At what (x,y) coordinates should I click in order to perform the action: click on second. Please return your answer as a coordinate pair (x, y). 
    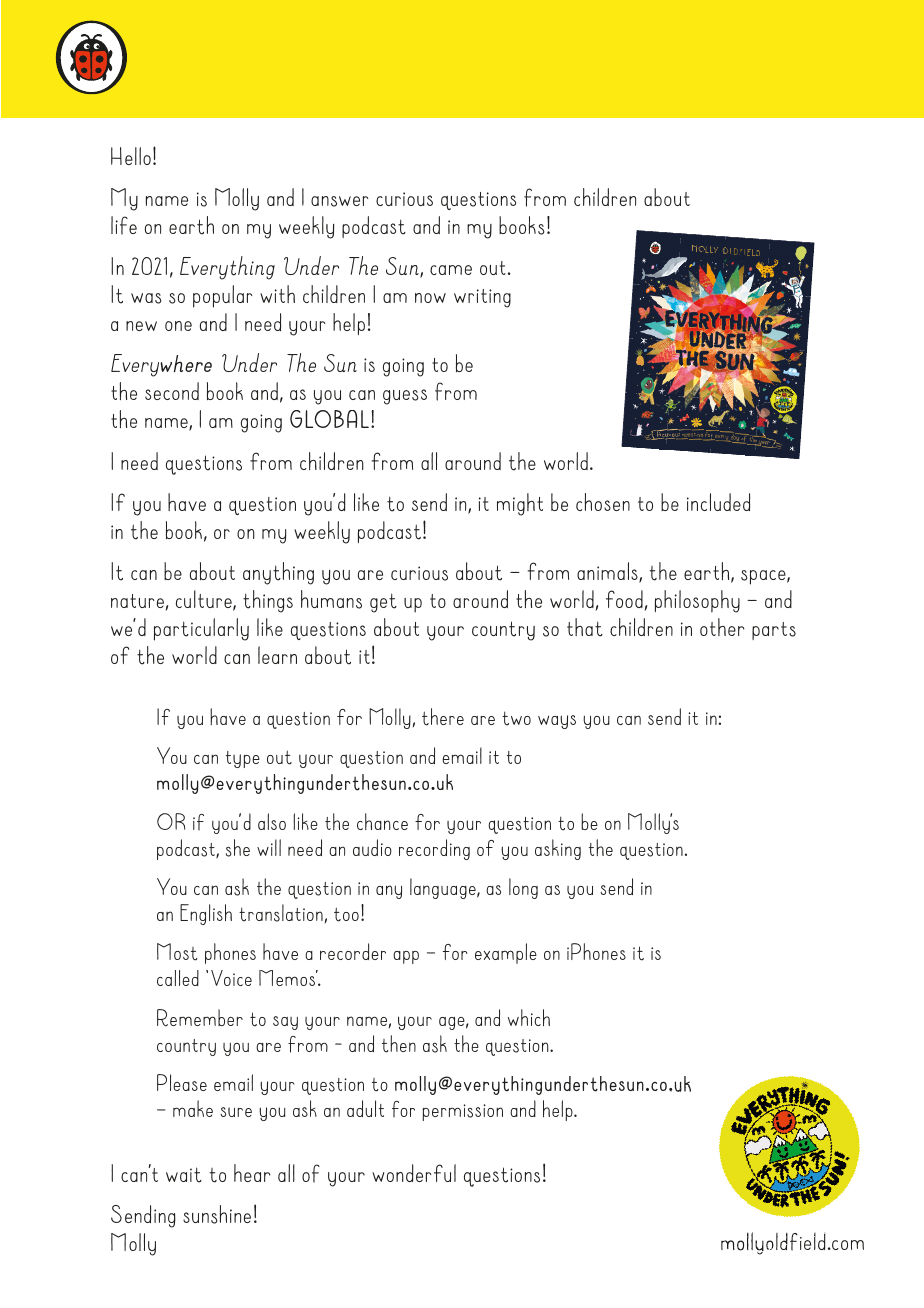
    Looking at the image, I should click on (172, 391).
